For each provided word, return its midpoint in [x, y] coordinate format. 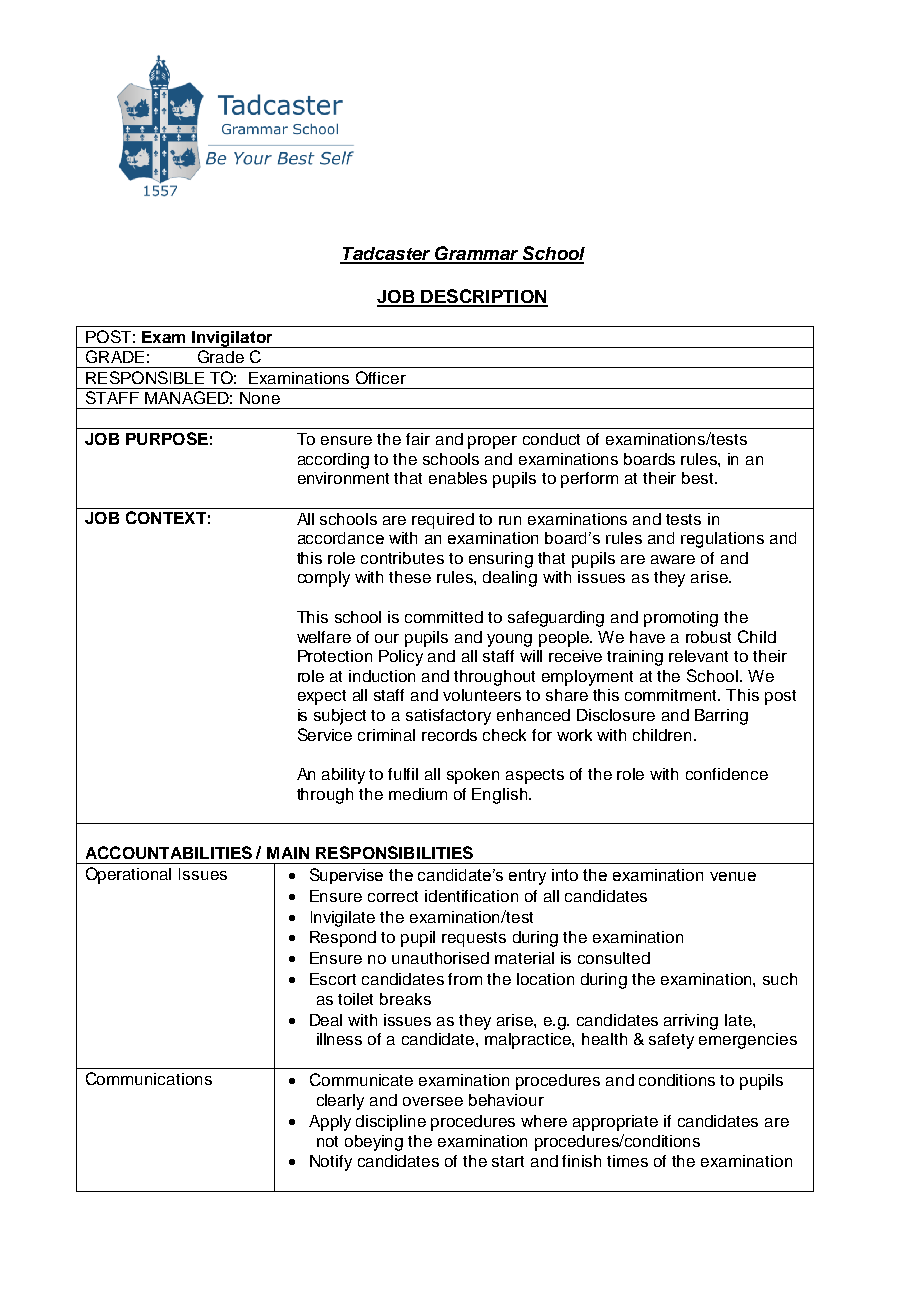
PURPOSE [167, 438]
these [410, 577]
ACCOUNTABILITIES [169, 852]
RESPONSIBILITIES [394, 852]
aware [673, 559]
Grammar [477, 254]
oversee [433, 1101]
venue [733, 876]
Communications [149, 1078]
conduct [551, 439]
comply [324, 579]
